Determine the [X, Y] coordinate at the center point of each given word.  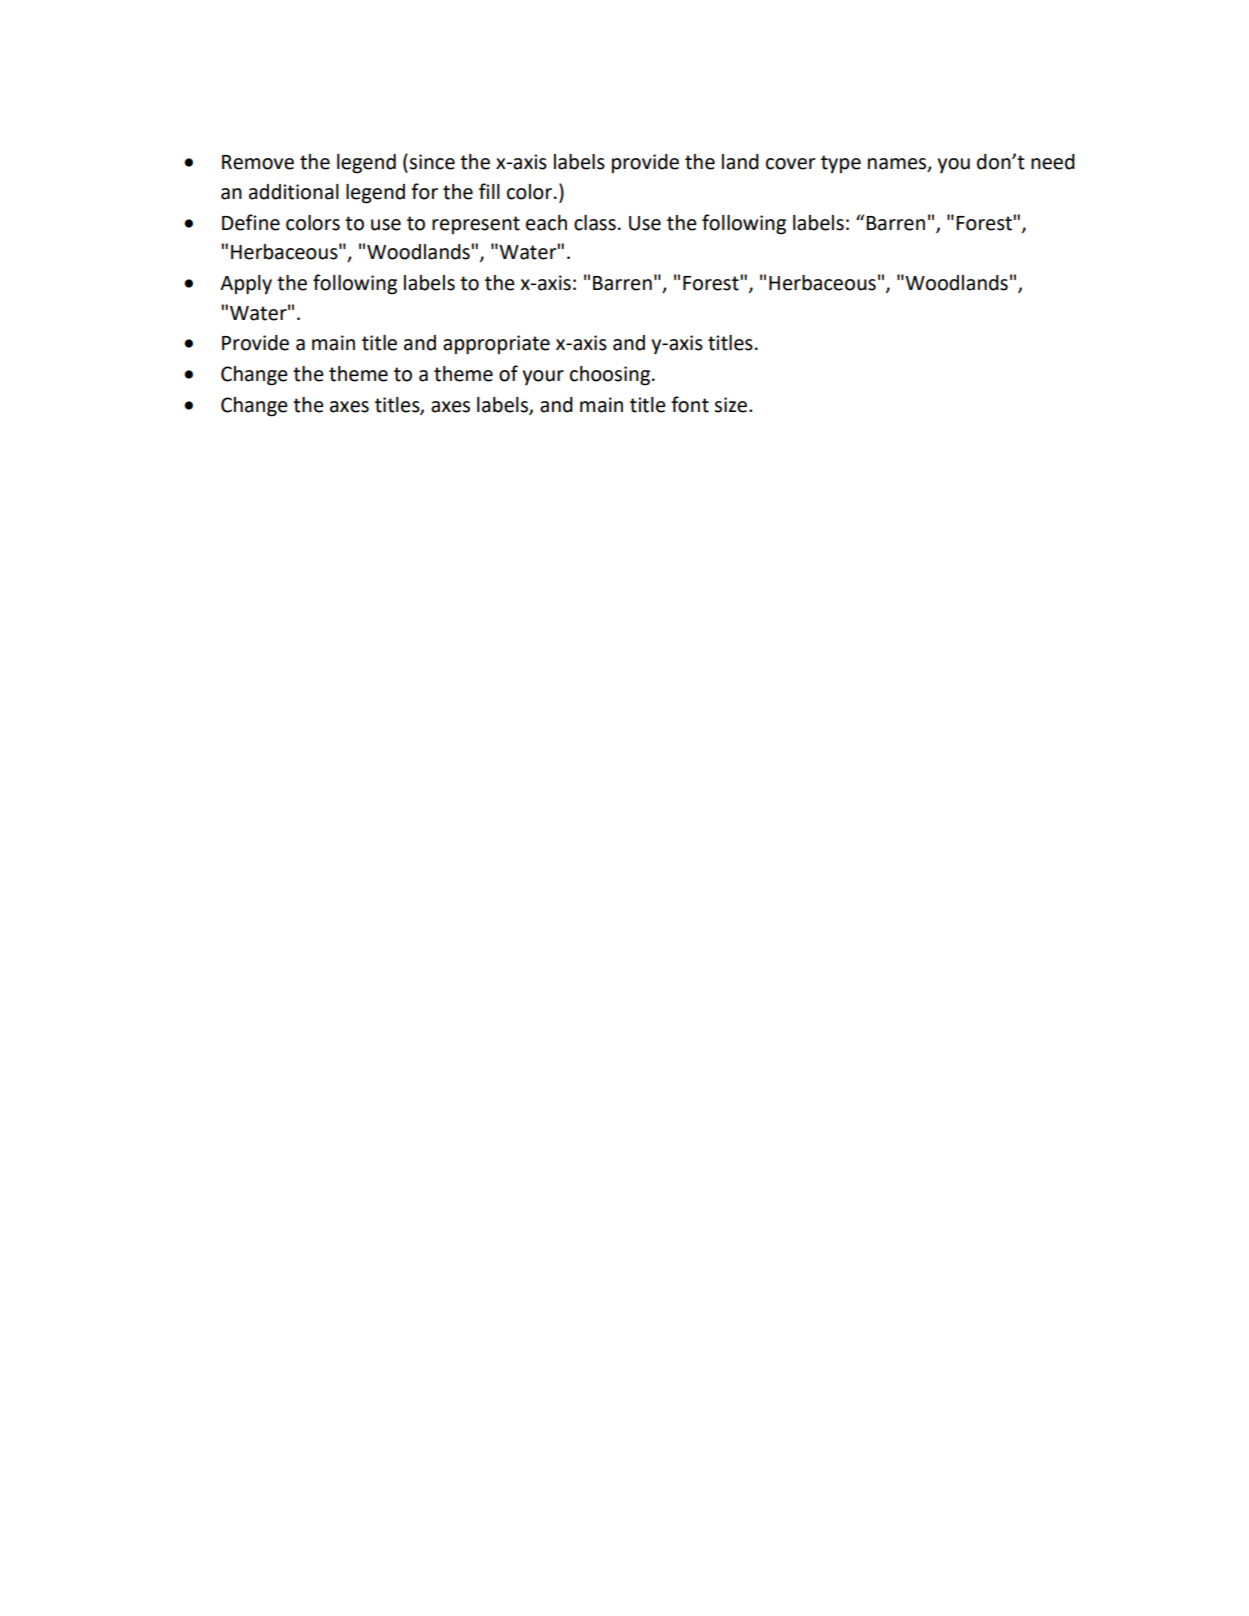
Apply [246, 285]
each [546, 223]
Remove [258, 162]
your [543, 377]
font [690, 404]
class [595, 223]
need [1053, 162]
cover [791, 164]
